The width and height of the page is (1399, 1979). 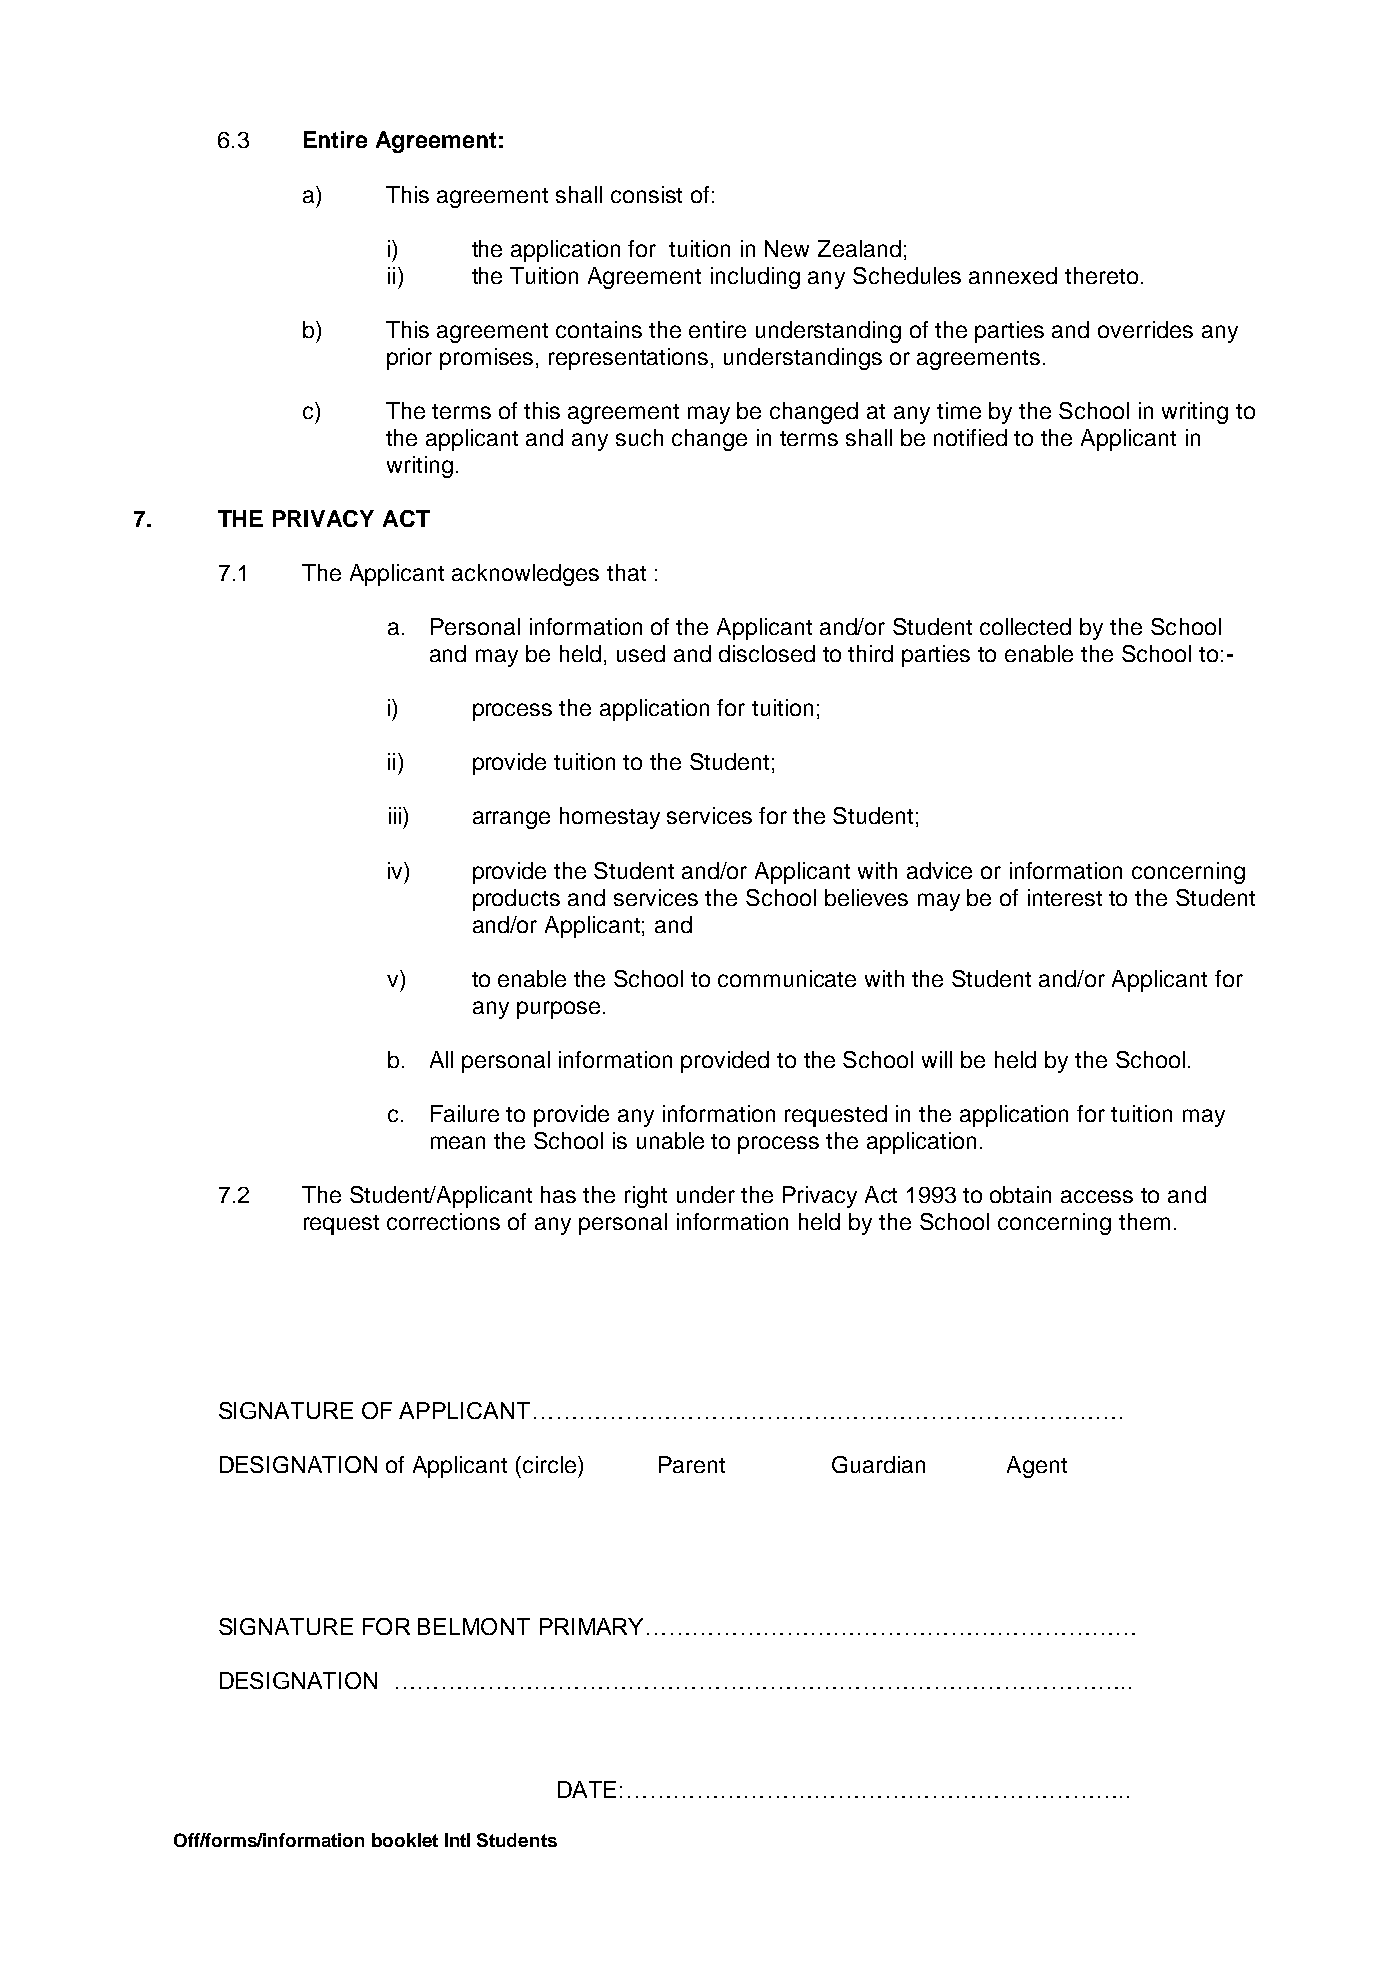 What do you see at coordinates (787, 248) in the page?
I see `New` at bounding box center [787, 248].
